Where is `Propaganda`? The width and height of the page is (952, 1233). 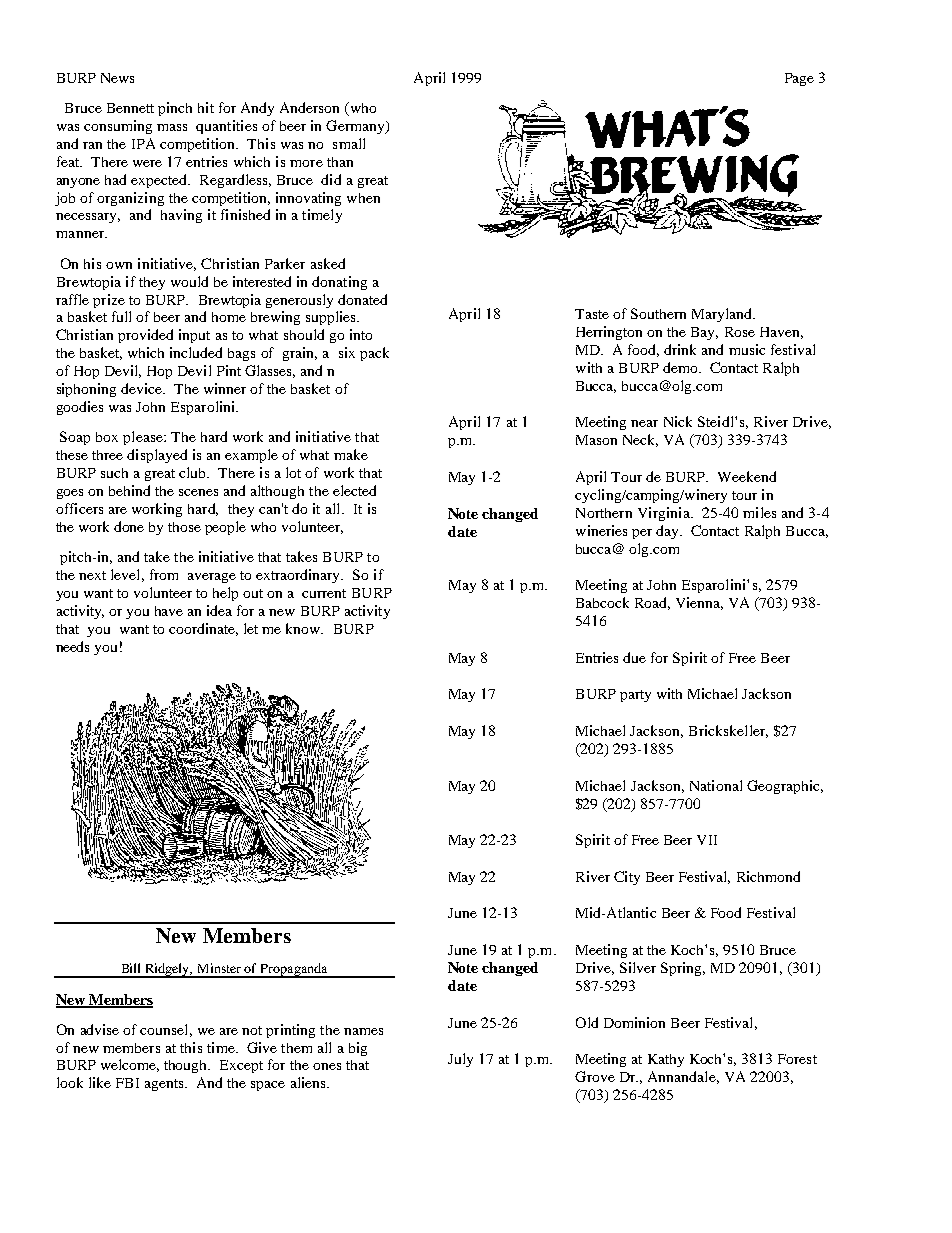
Propaganda is located at coordinates (294, 970).
